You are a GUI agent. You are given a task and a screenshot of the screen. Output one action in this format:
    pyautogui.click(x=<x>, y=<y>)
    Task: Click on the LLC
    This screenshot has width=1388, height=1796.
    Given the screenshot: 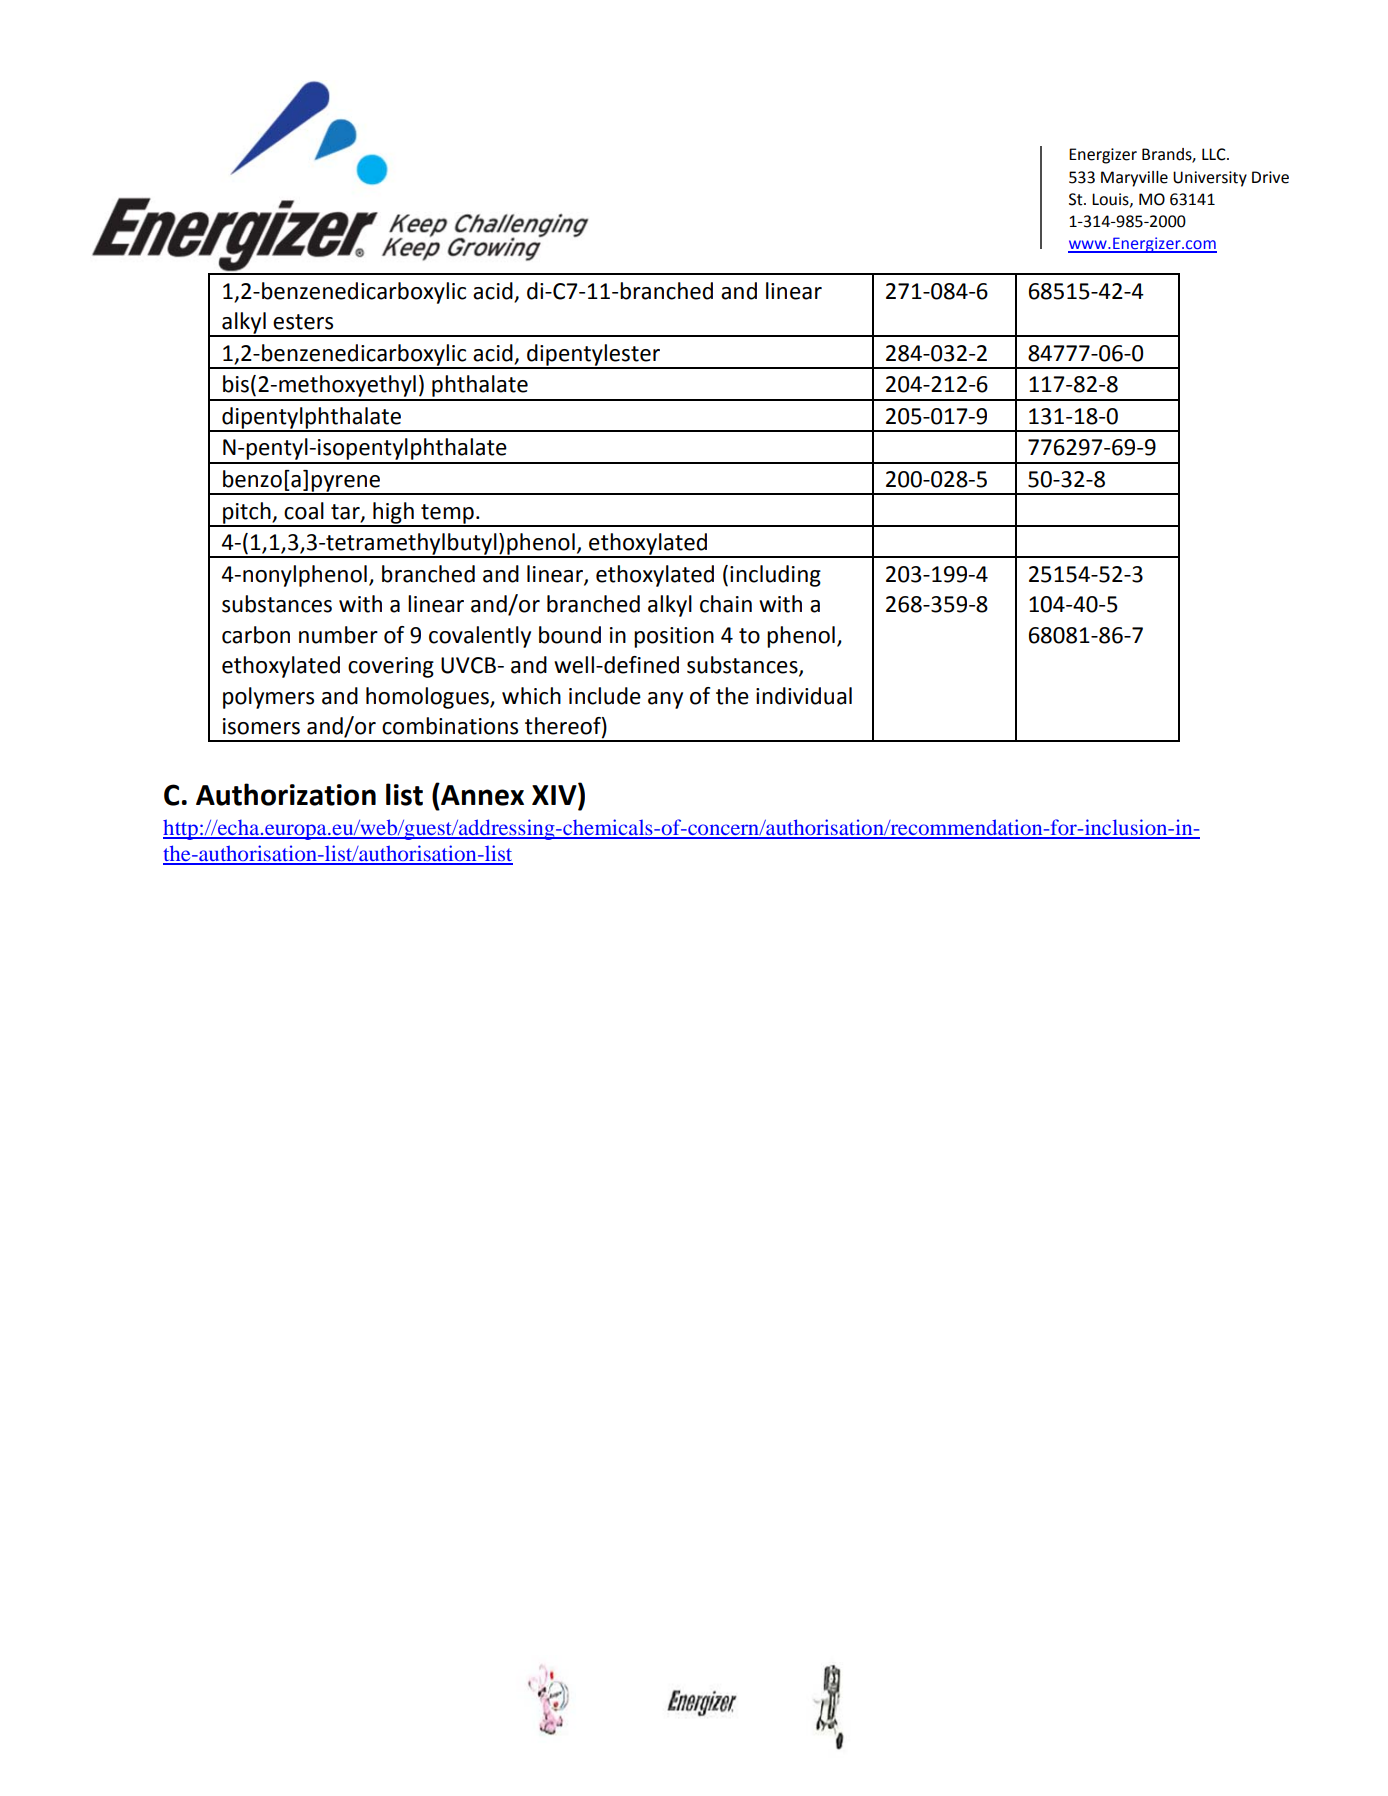 What is the action you would take?
    pyautogui.click(x=1215, y=154)
